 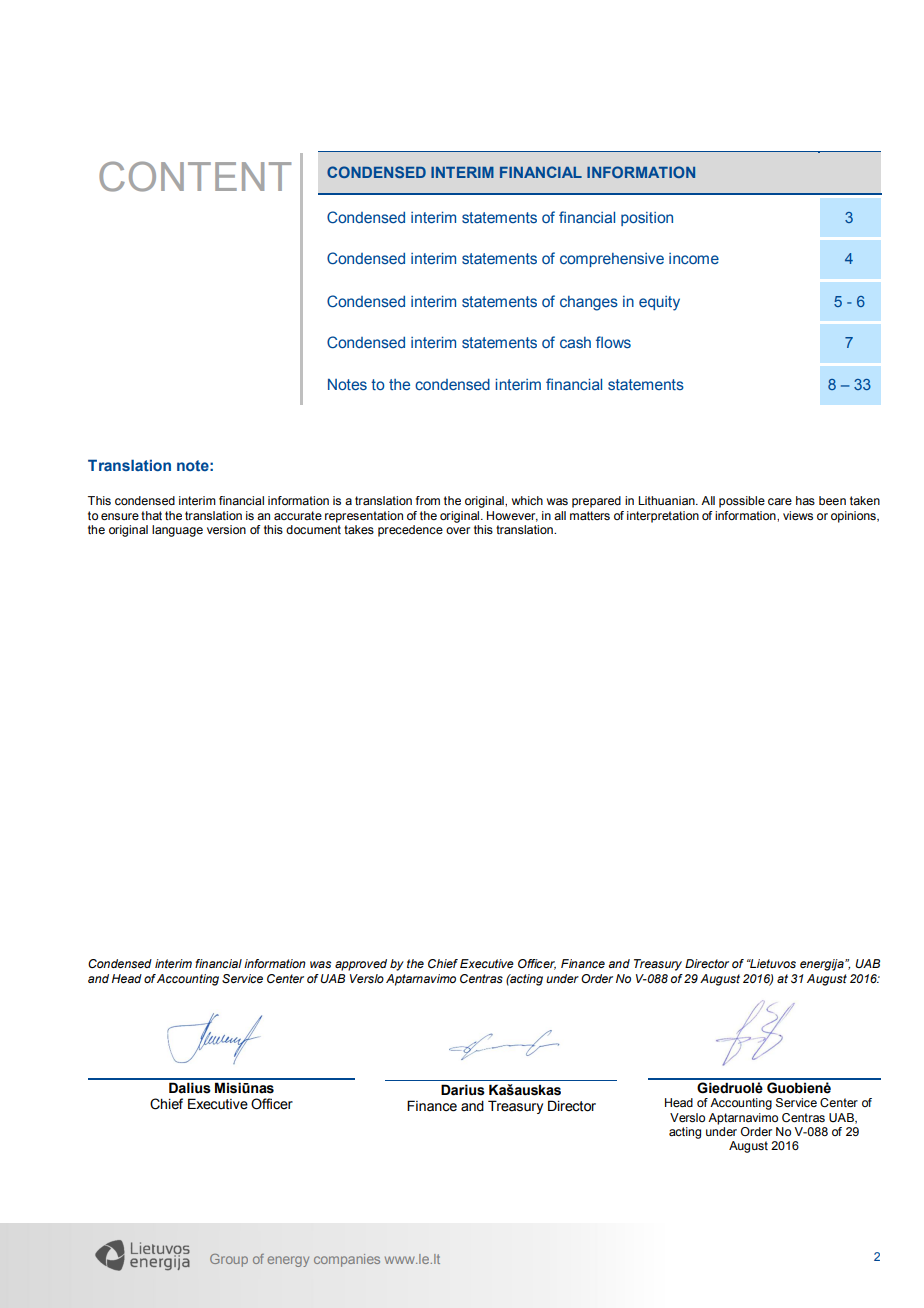 What do you see at coordinates (463, 1090) in the screenshot?
I see `Darius` at bounding box center [463, 1090].
